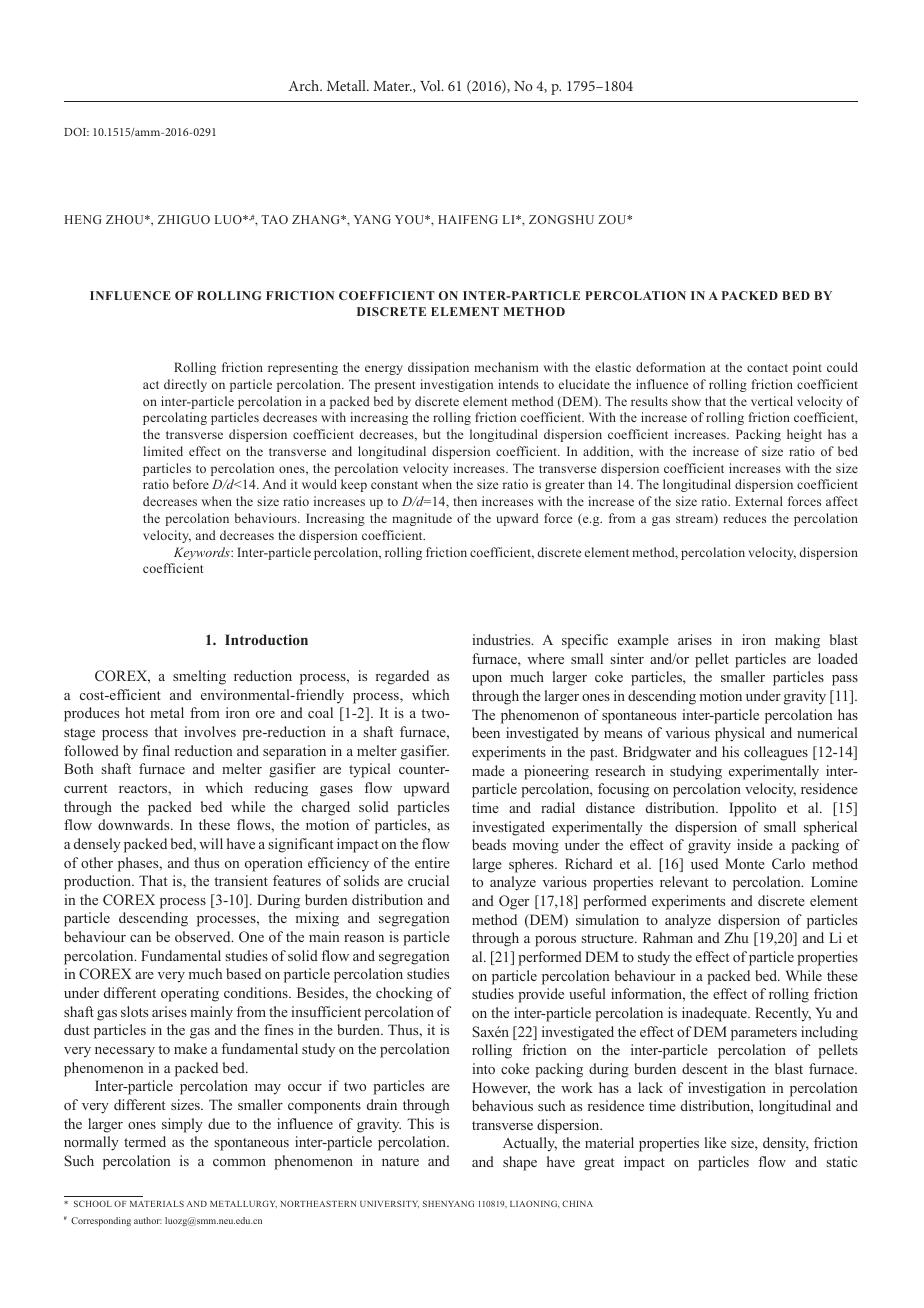  Describe the element at coordinates (126, 219) in the document. I see `ZHOU` at that location.
